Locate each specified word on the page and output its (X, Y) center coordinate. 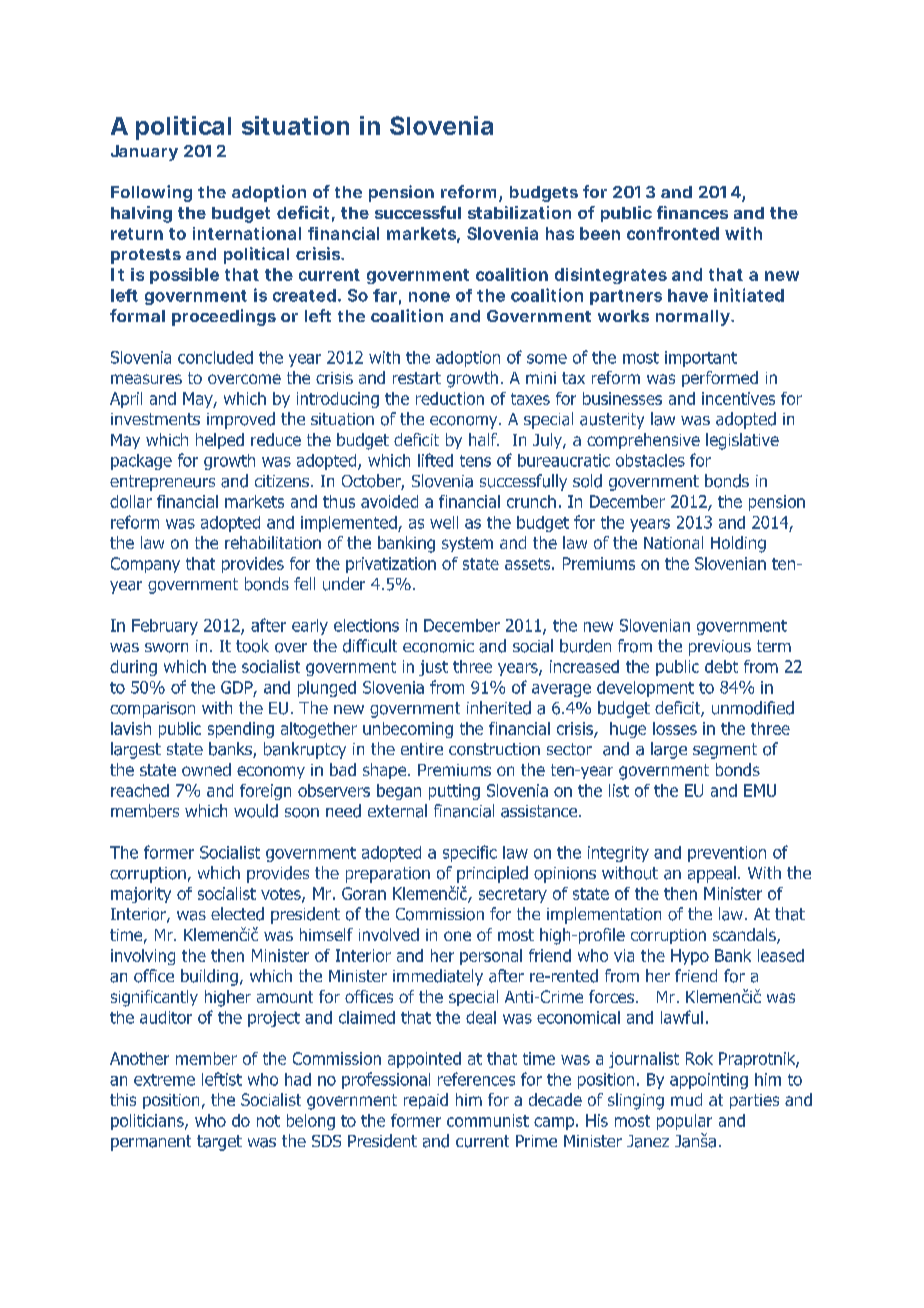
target (219, 1143)
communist (488, 1120)
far (385, 295)
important (701, 359)
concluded (215, 357)
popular (684, 1122)
